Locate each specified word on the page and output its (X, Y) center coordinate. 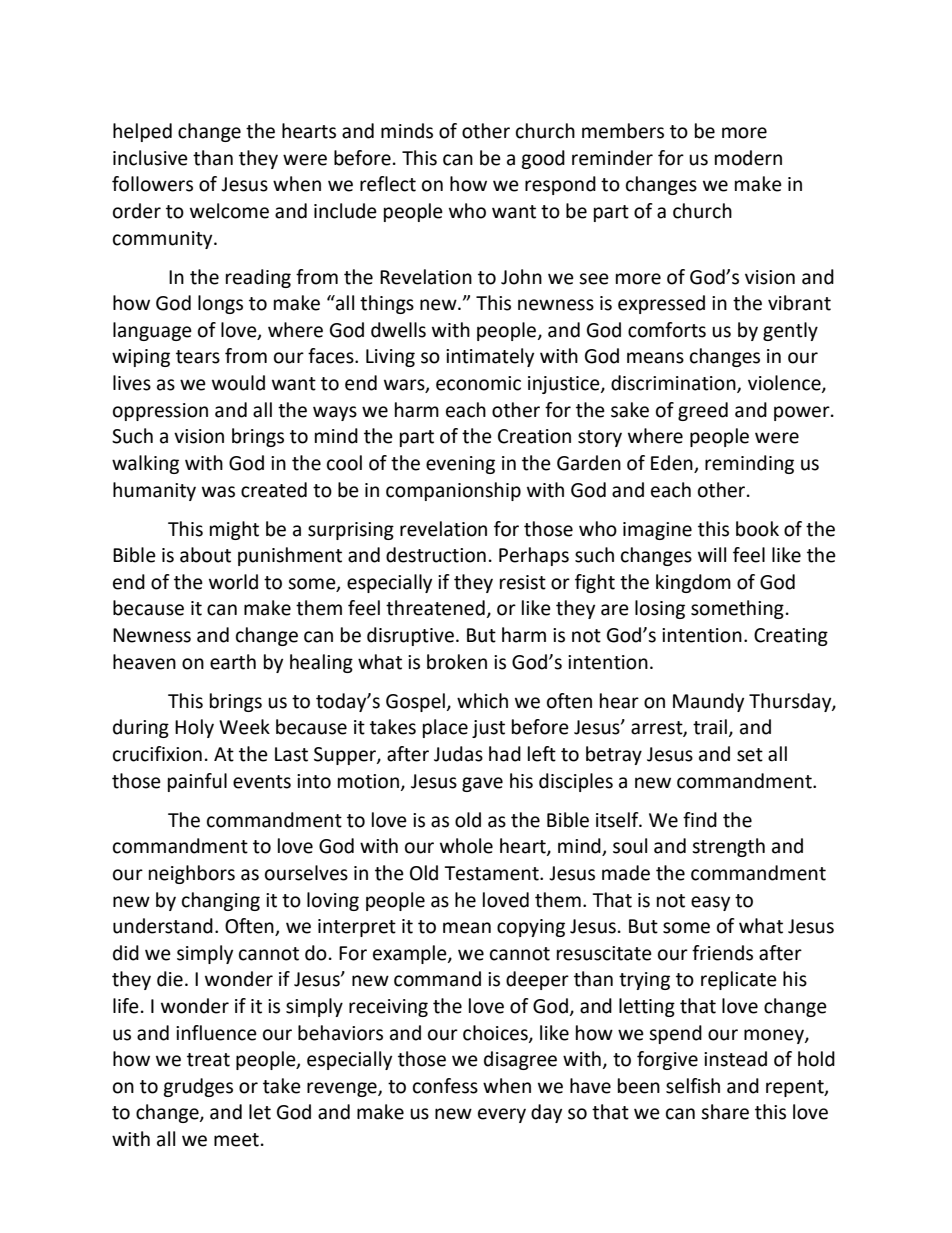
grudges (198, 1087)
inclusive (150, 158)
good (543, 159)
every (502, 1115)
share (725, 1112)
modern (748, 158)
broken (457, 662)
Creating (791, 637)
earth (233, 662)
